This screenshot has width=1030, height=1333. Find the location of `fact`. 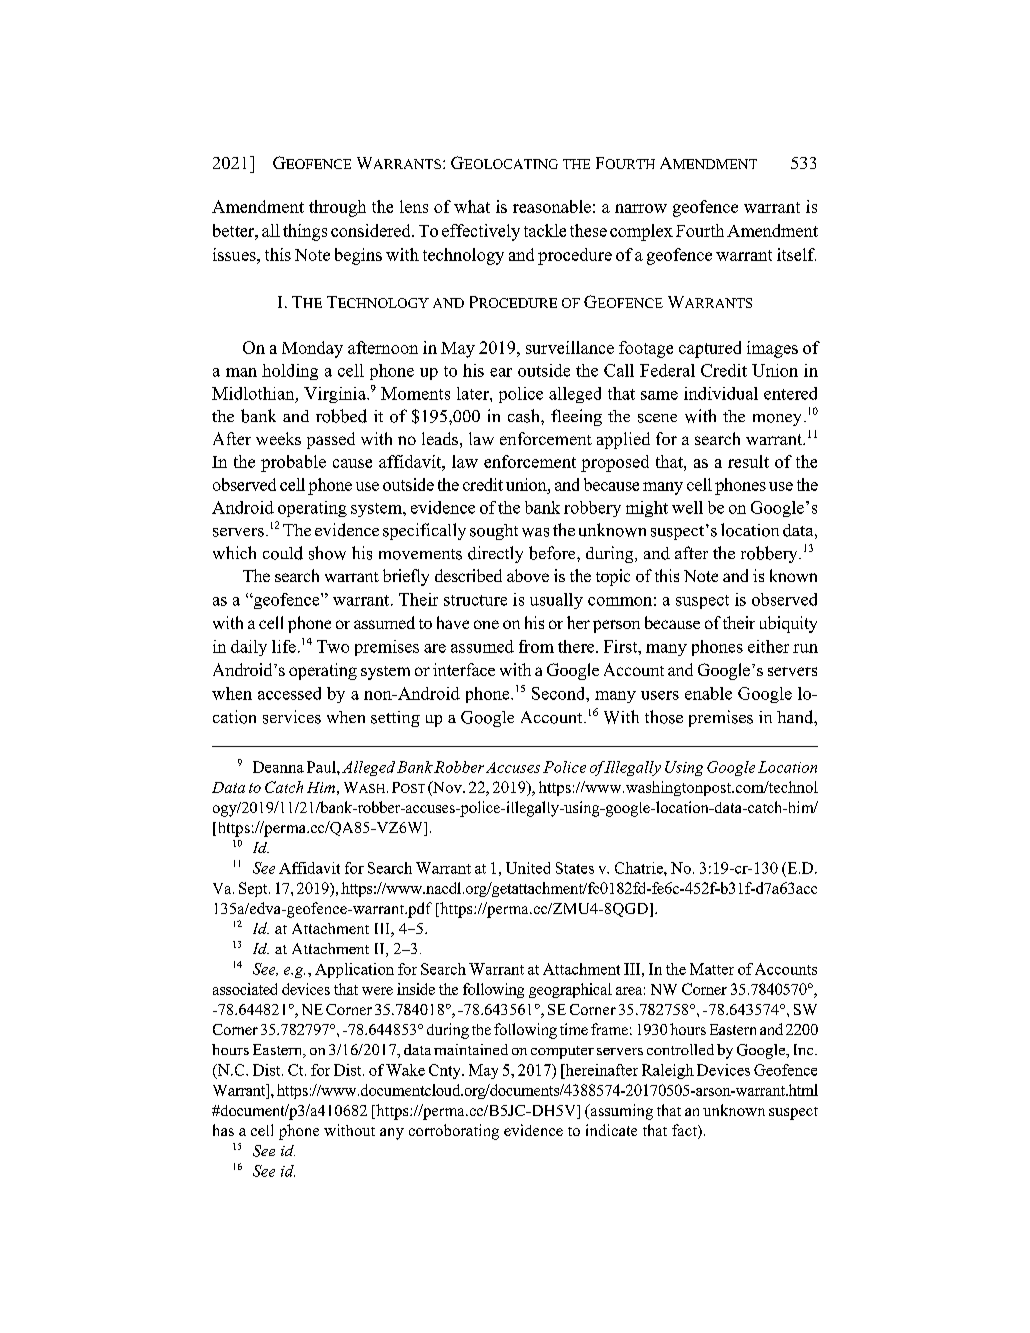

fact is located at coordinates (685, 1131).
